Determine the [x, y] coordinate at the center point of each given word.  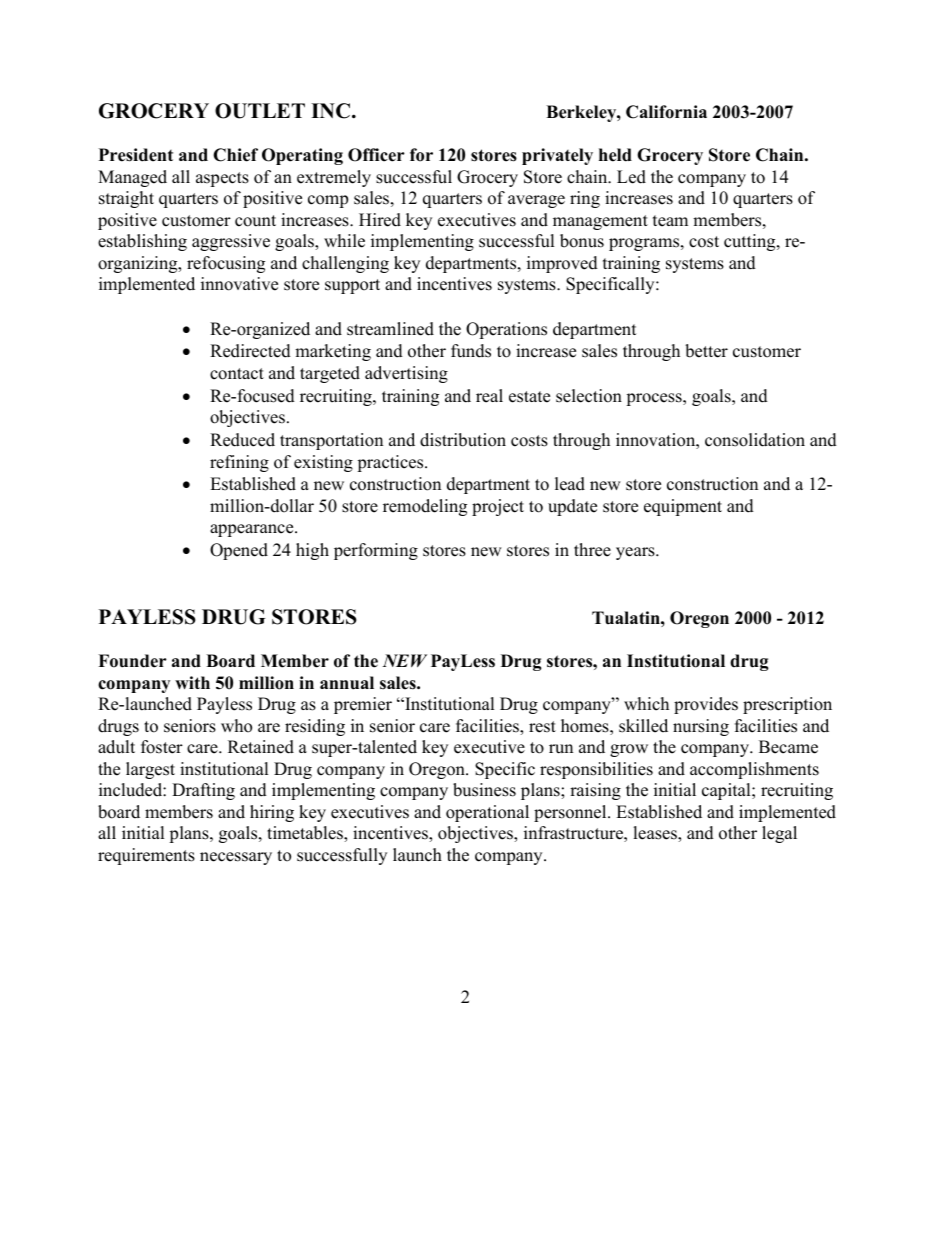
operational [487, 813]
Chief [235, 155]
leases [656, 834]
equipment [683, 507]
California [666, 112]
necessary [236, 858]
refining [239, 463]
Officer [376, 155]
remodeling [425, 507]
